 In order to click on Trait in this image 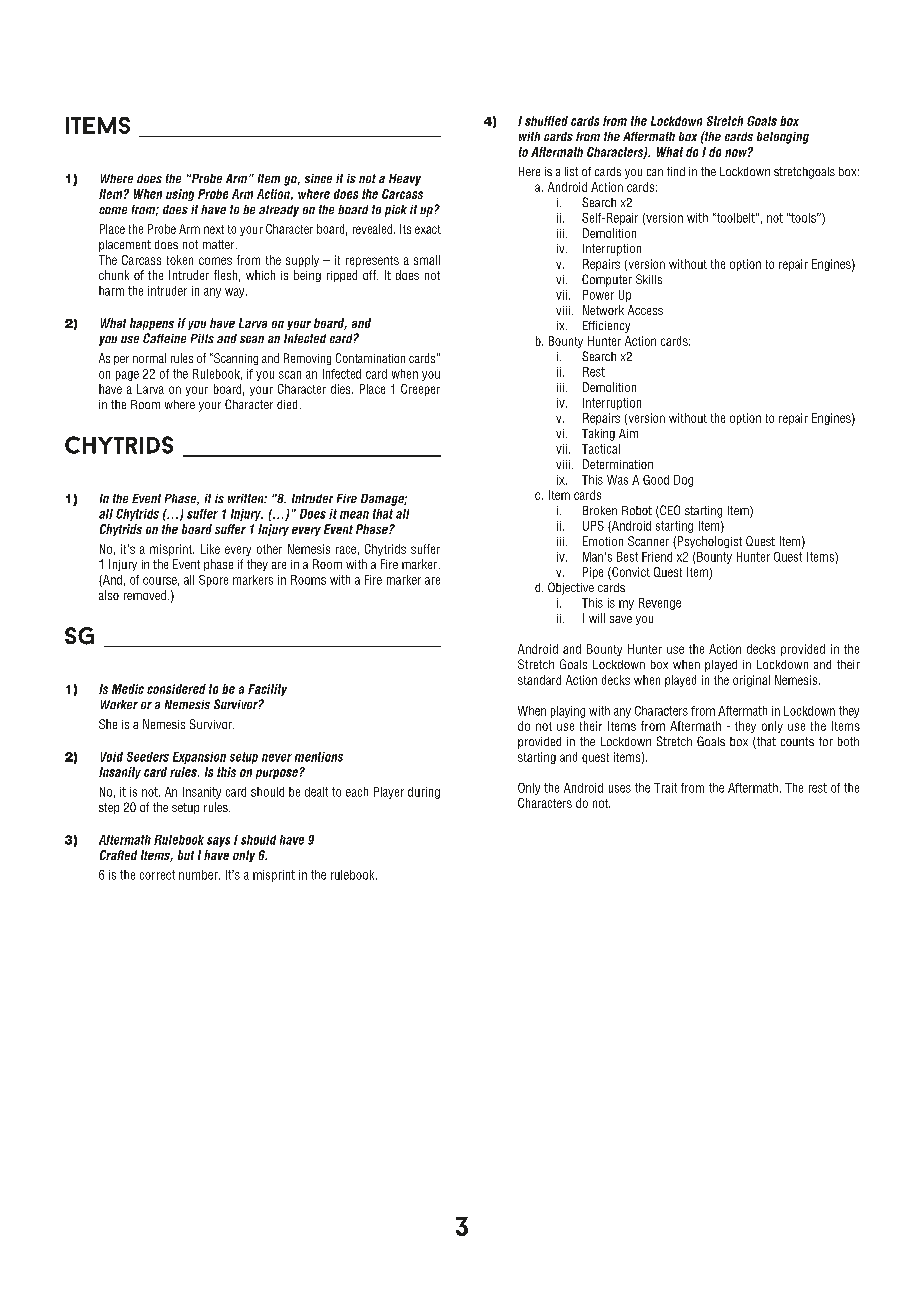, I will do `click(665, 788)`.
